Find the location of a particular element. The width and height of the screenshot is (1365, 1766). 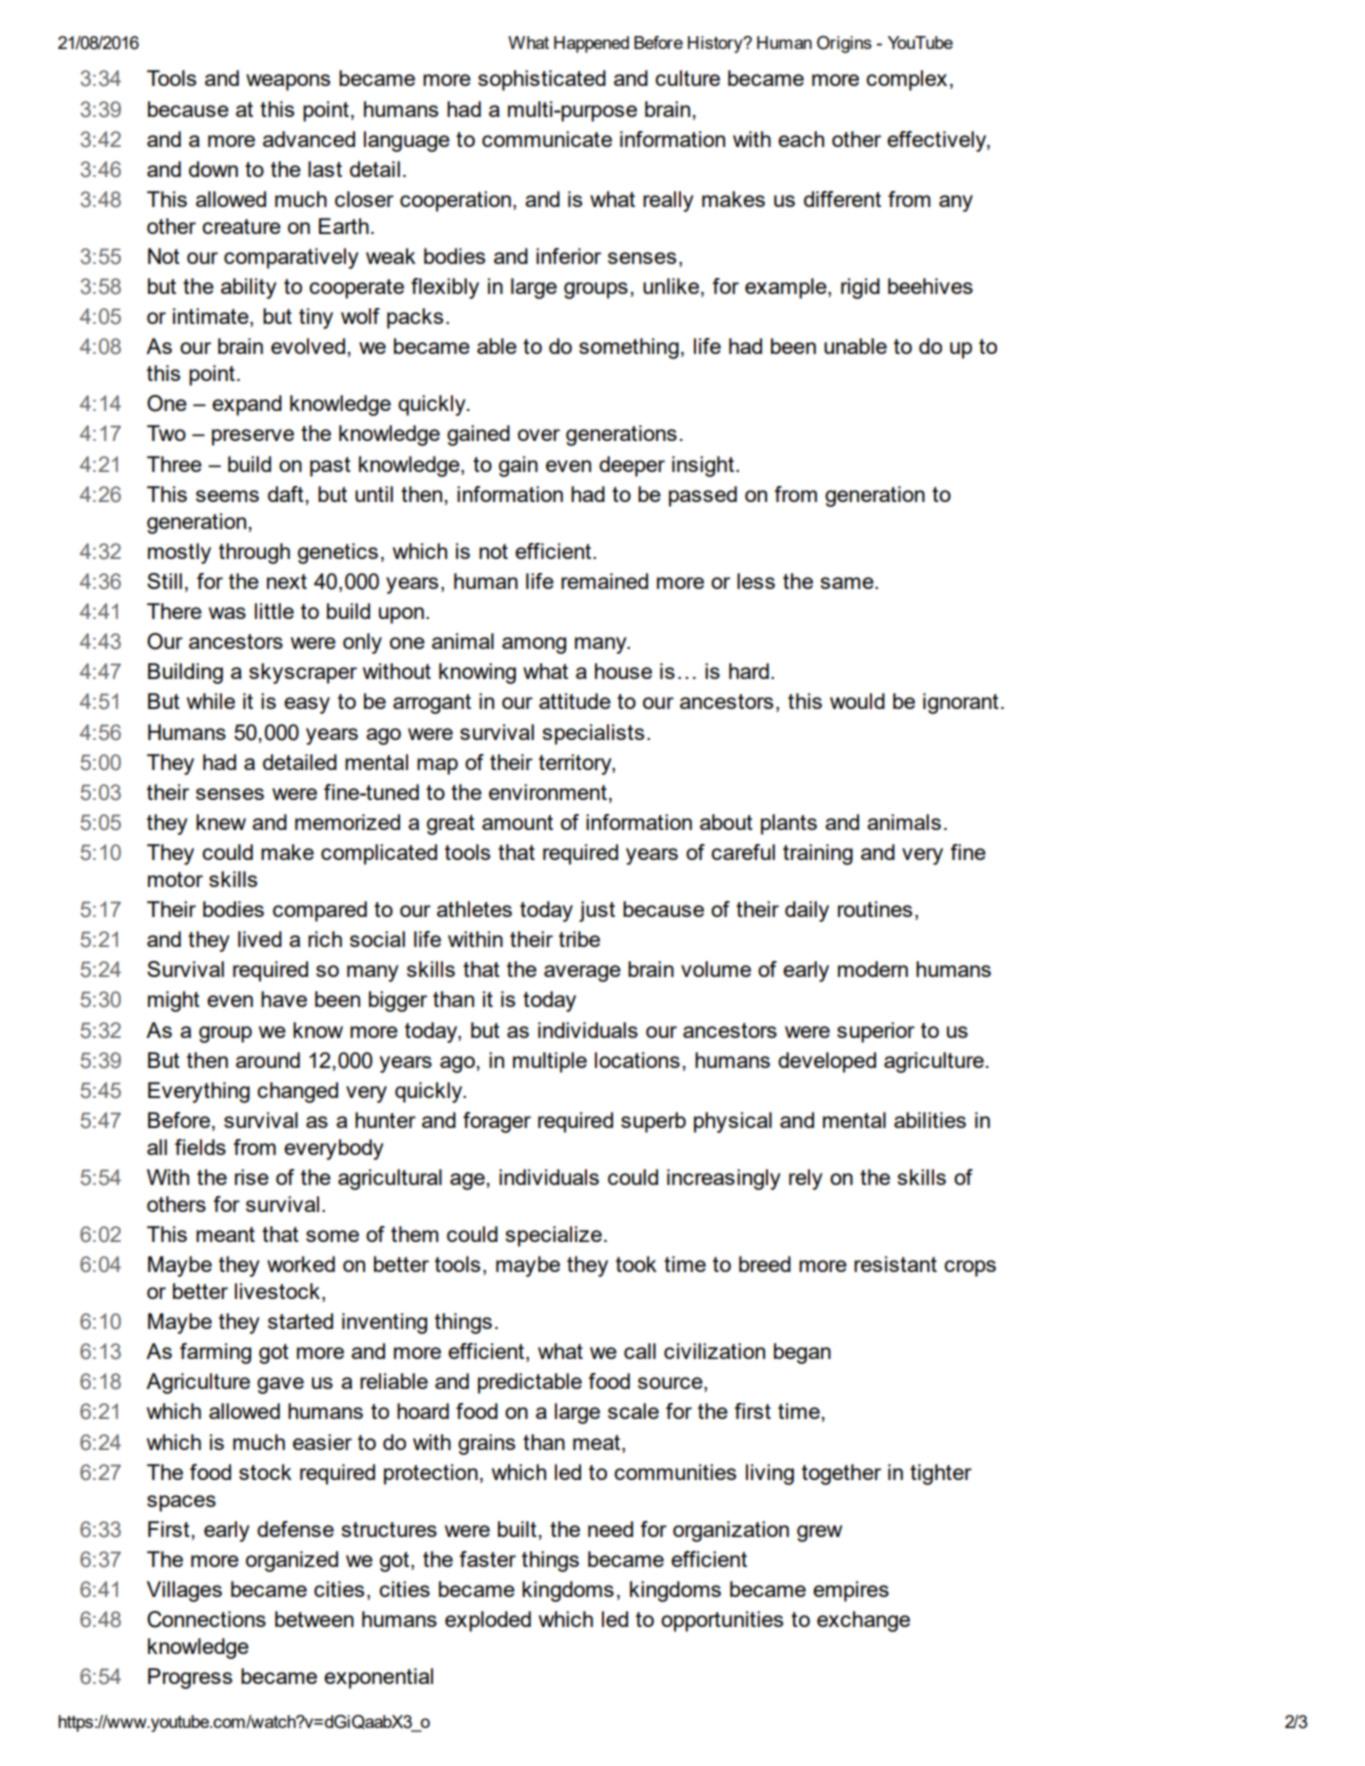

forager is located at coordinates (497, 1122).
